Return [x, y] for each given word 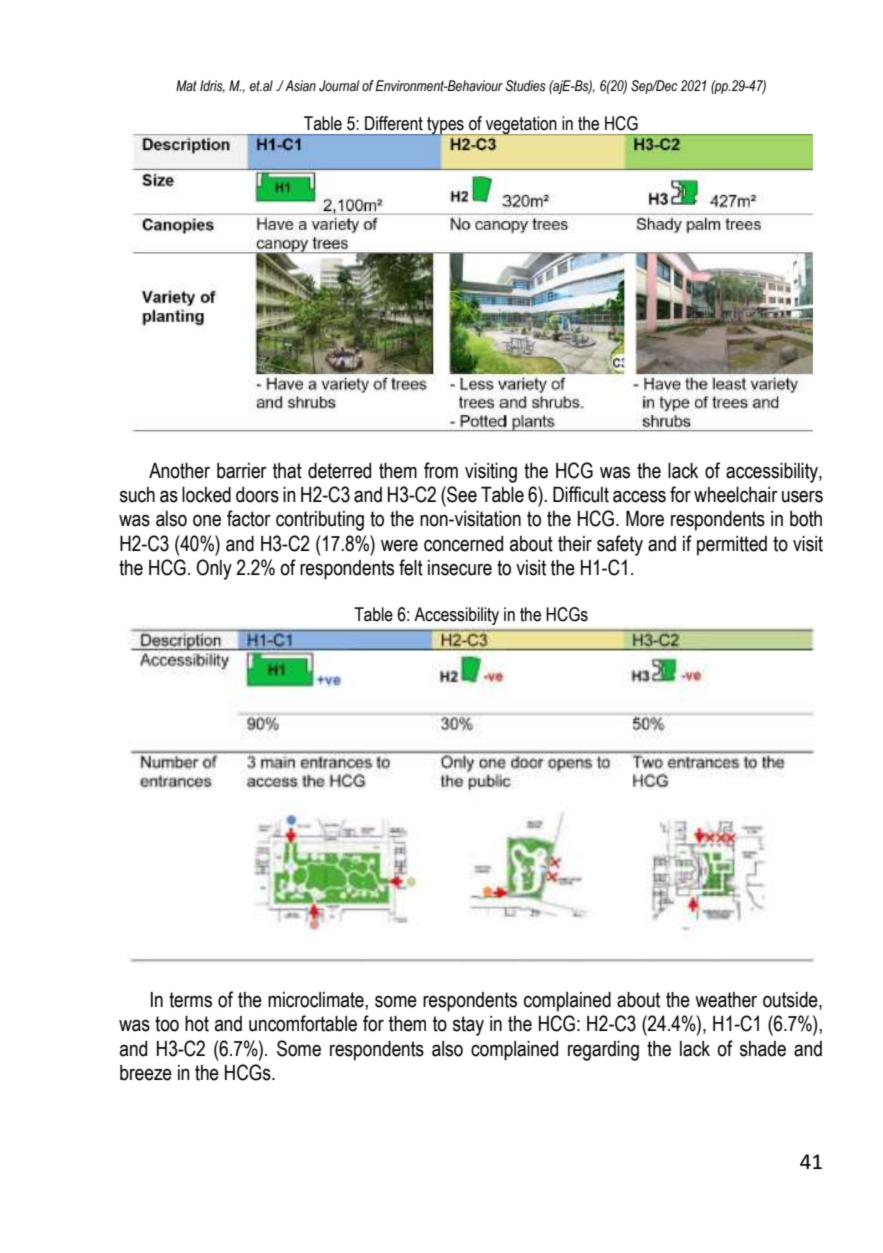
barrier [242, 471]
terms [190, 1000]
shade [763, 1049]
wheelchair [736, 495]
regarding [603, 1051]
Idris [212, 86]
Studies [525, 86]
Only [214, 569]
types [445, 126]
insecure [460, 568]
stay [468, 1026]
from [441, 470]
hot [197, 1024]
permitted [732, 546]
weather [726, 1000]
